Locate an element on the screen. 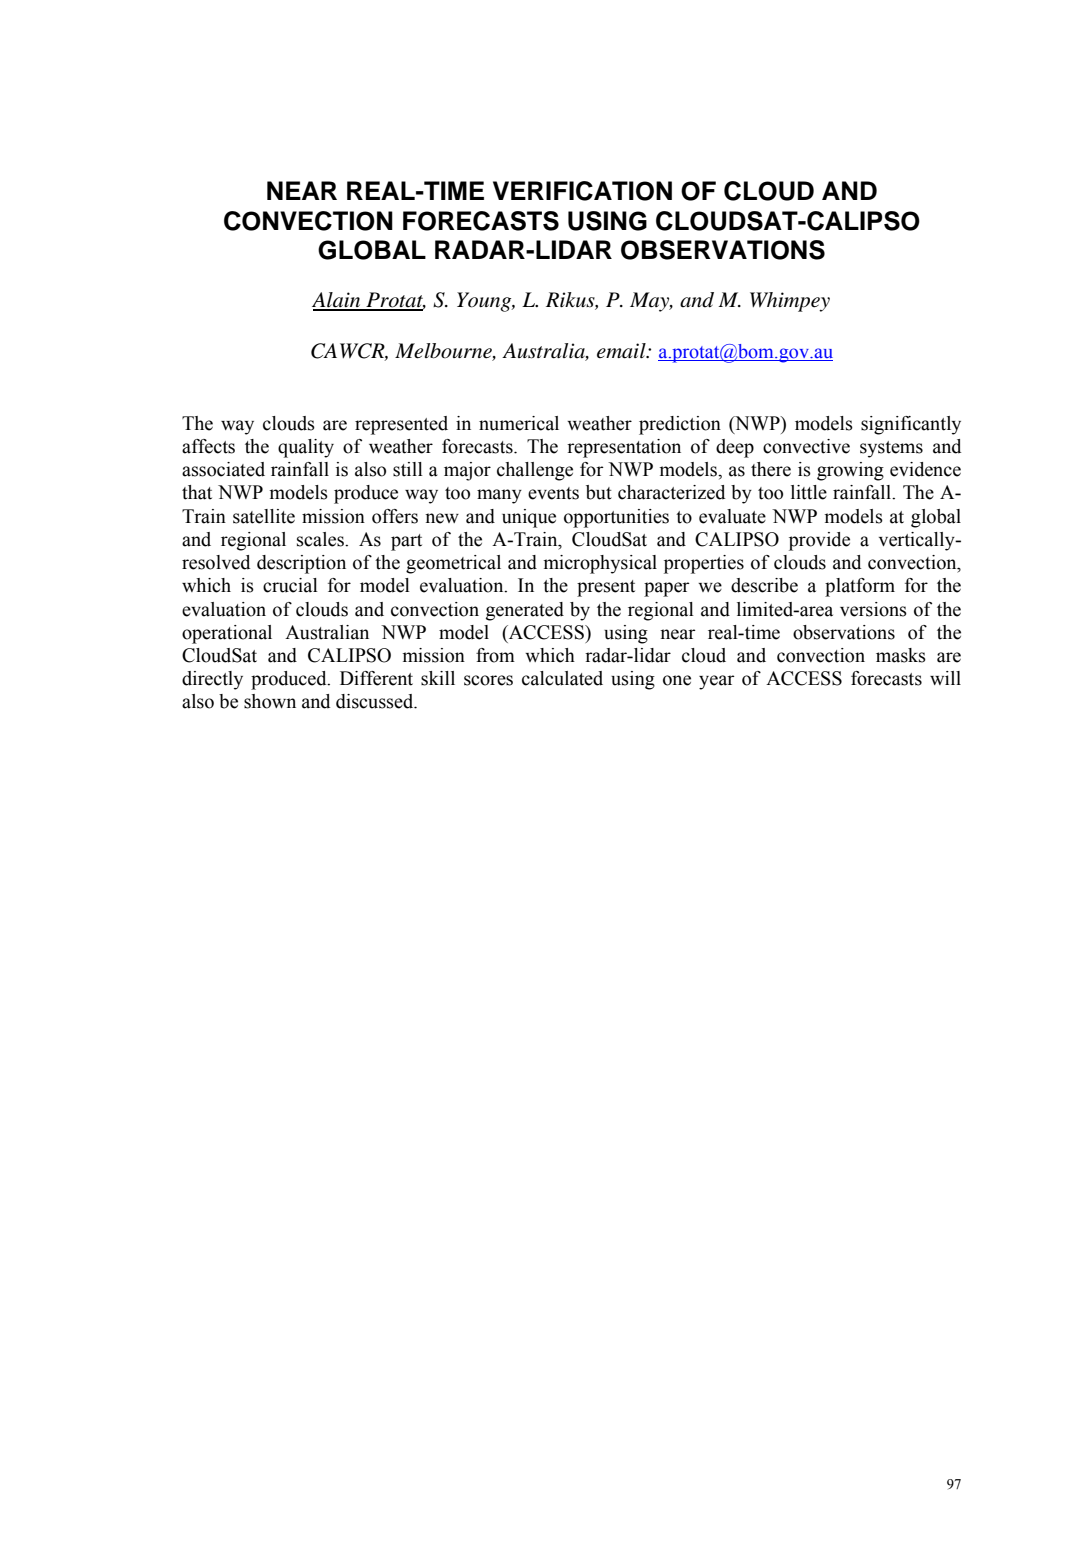 Image resolution: width=1092 pixels, height=1545 pixels. numerical is located at coordinates (519, 423).
